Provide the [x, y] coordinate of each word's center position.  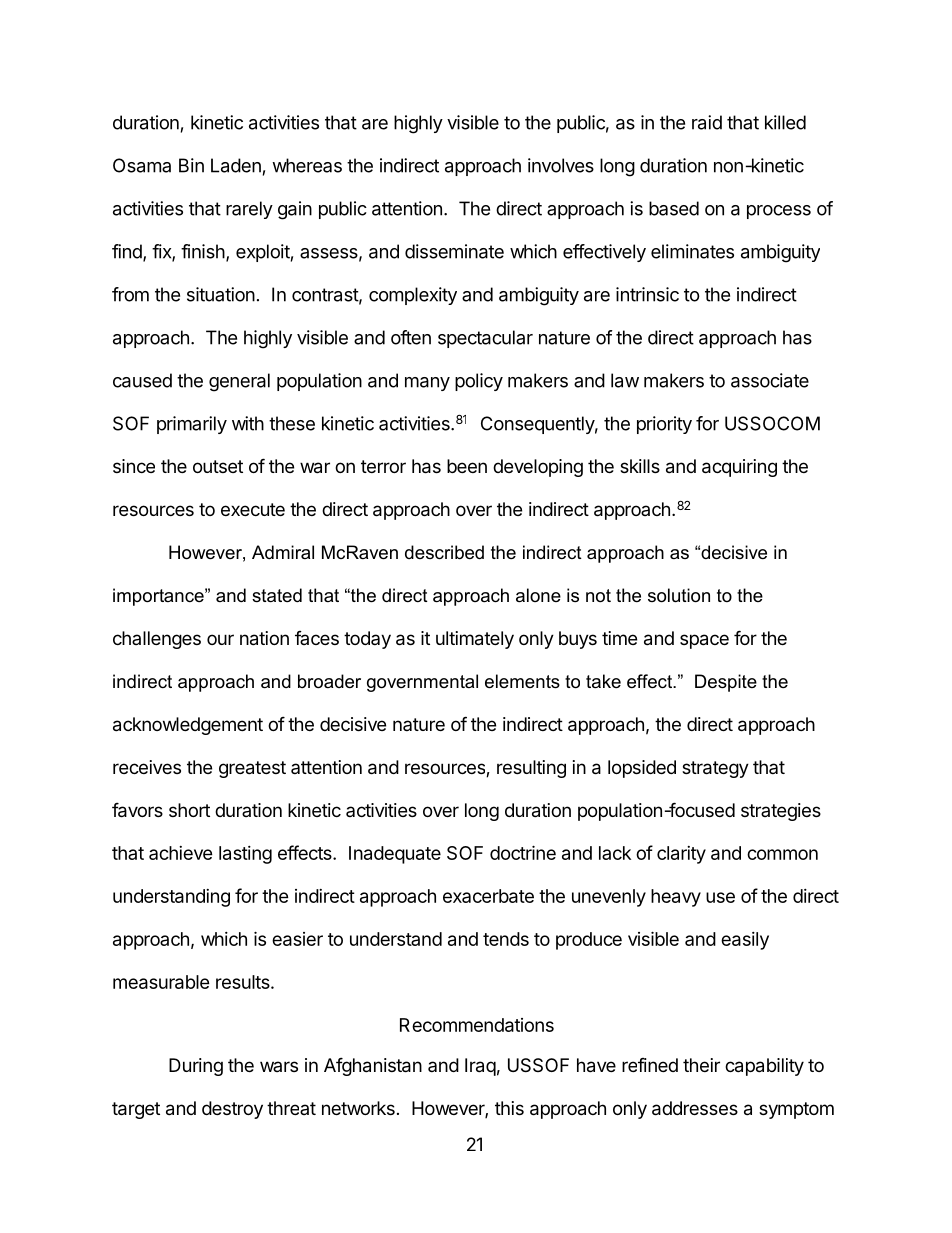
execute [253, 509]
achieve [181, 853]
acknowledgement [188, 726]
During [196, 1067]
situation [221, 294]
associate [770, 380]
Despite [726, 683]
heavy [676, 898]
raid [707, 122]
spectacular [485, 339]
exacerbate [488, 896]
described [444, 552]
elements [522, 681]
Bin [191, 165]
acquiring [739, 468]
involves [561, 165]
